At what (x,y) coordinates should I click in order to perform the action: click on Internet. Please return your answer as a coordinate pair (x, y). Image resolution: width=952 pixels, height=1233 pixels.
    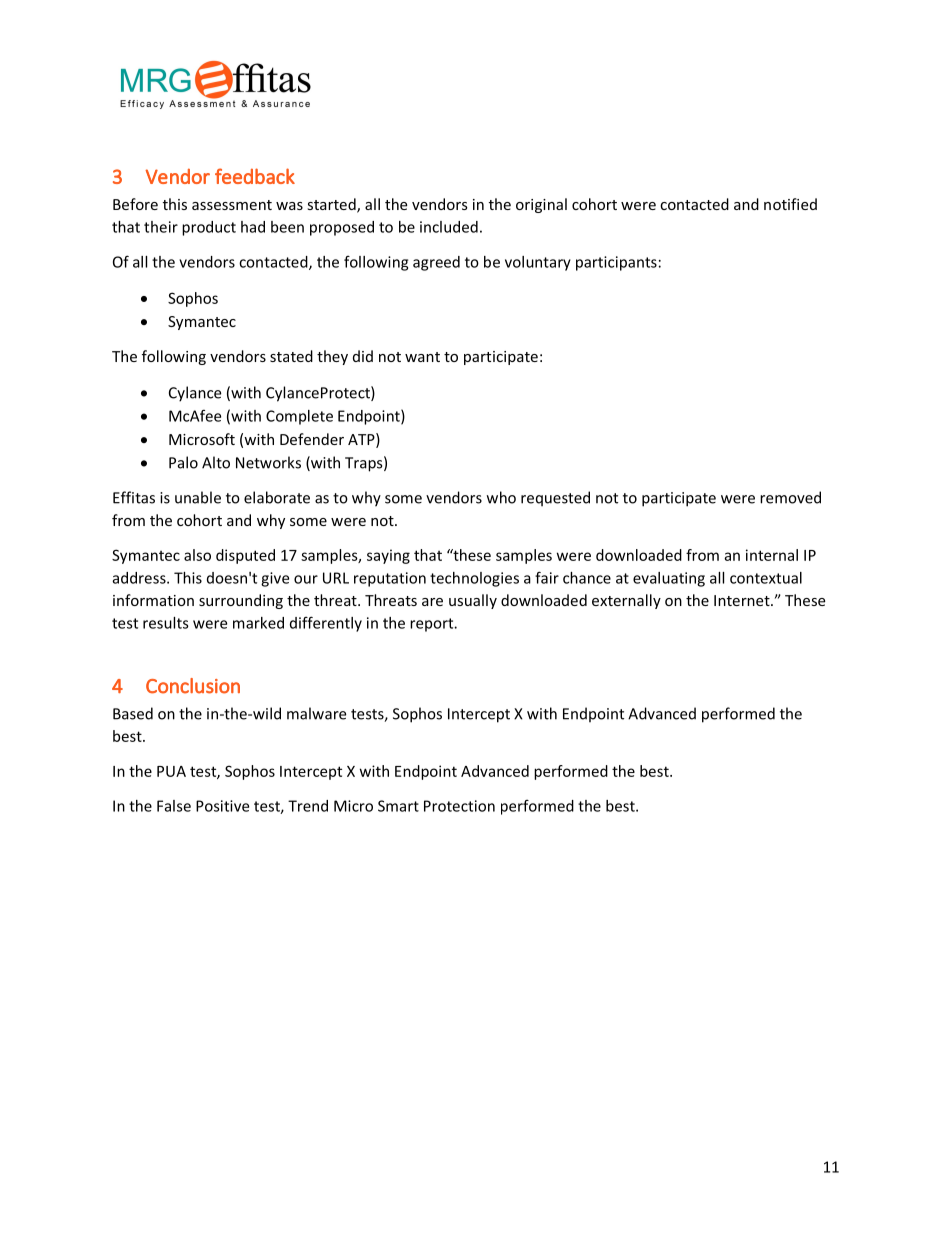
    Looking at the image, I should click on (743, 600).
